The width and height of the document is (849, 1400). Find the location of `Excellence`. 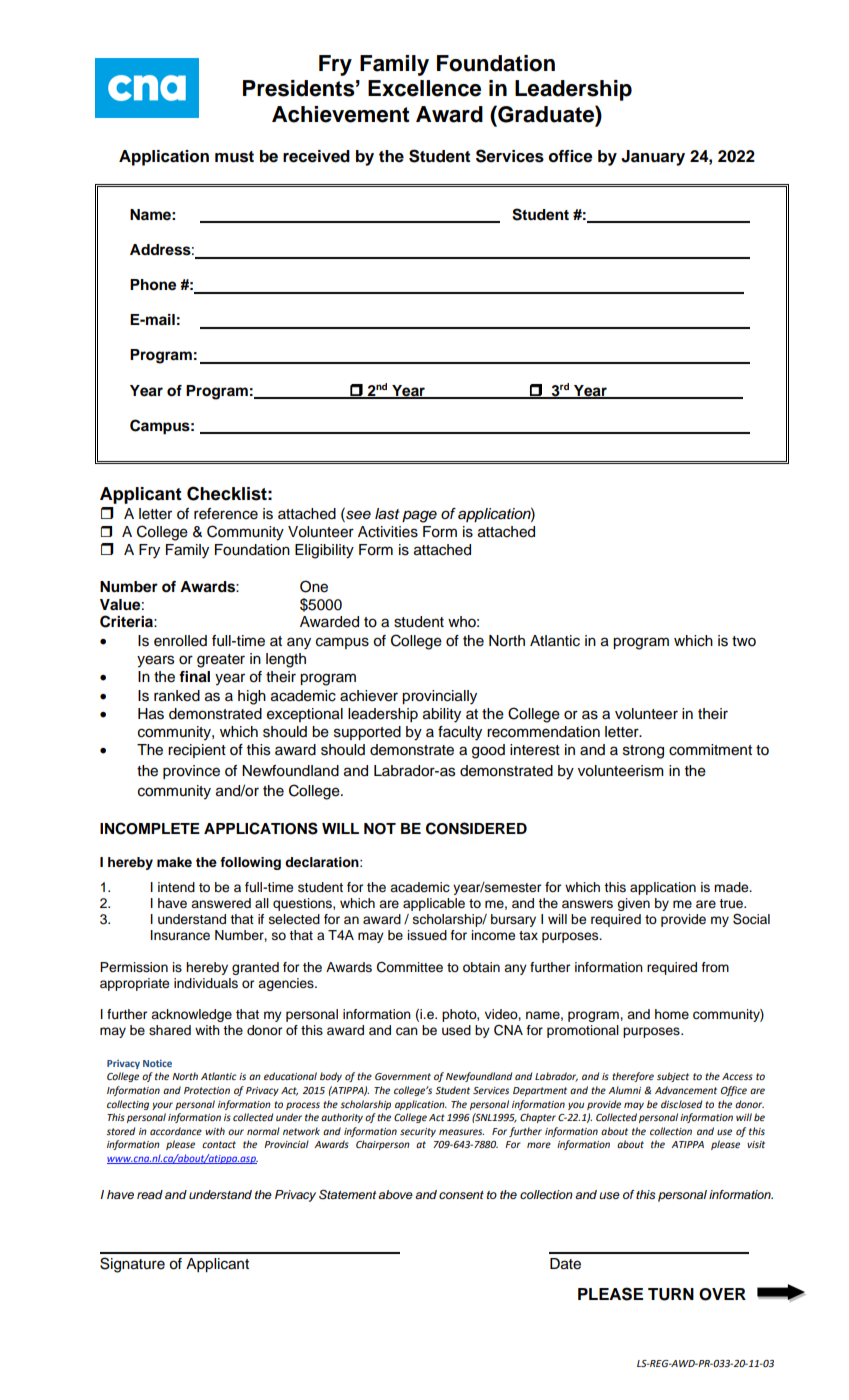

Excellence is located at coordinates (424, 88).
